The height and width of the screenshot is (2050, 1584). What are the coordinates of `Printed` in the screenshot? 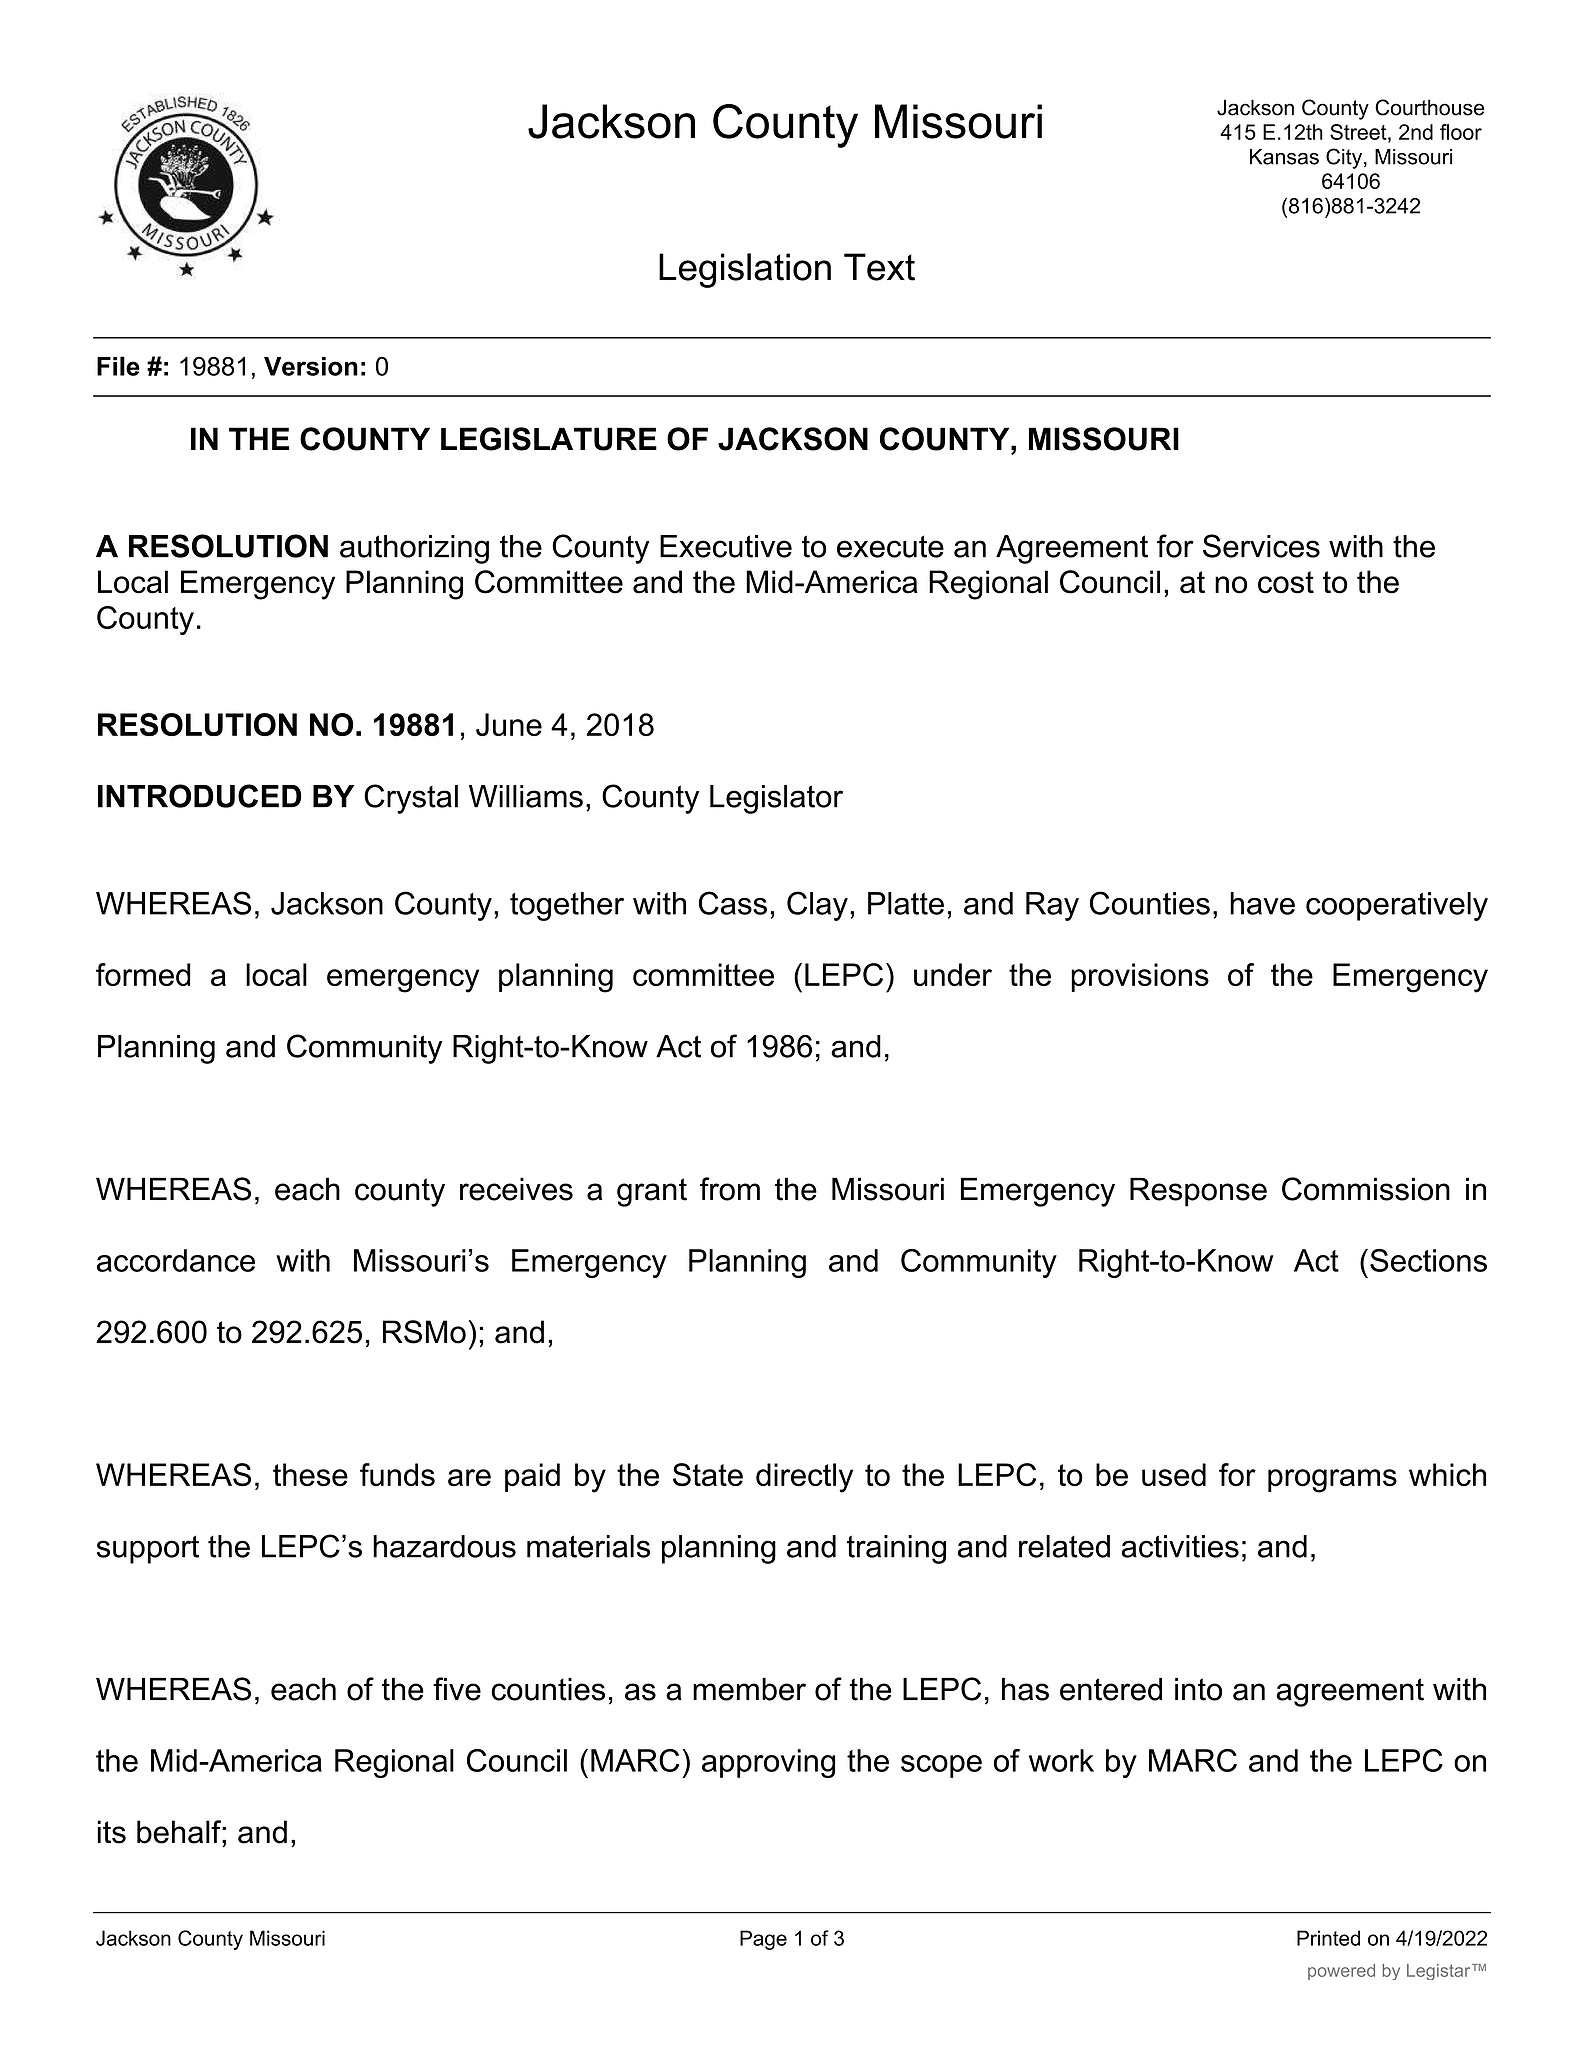 It's located at (1328, 1938).
